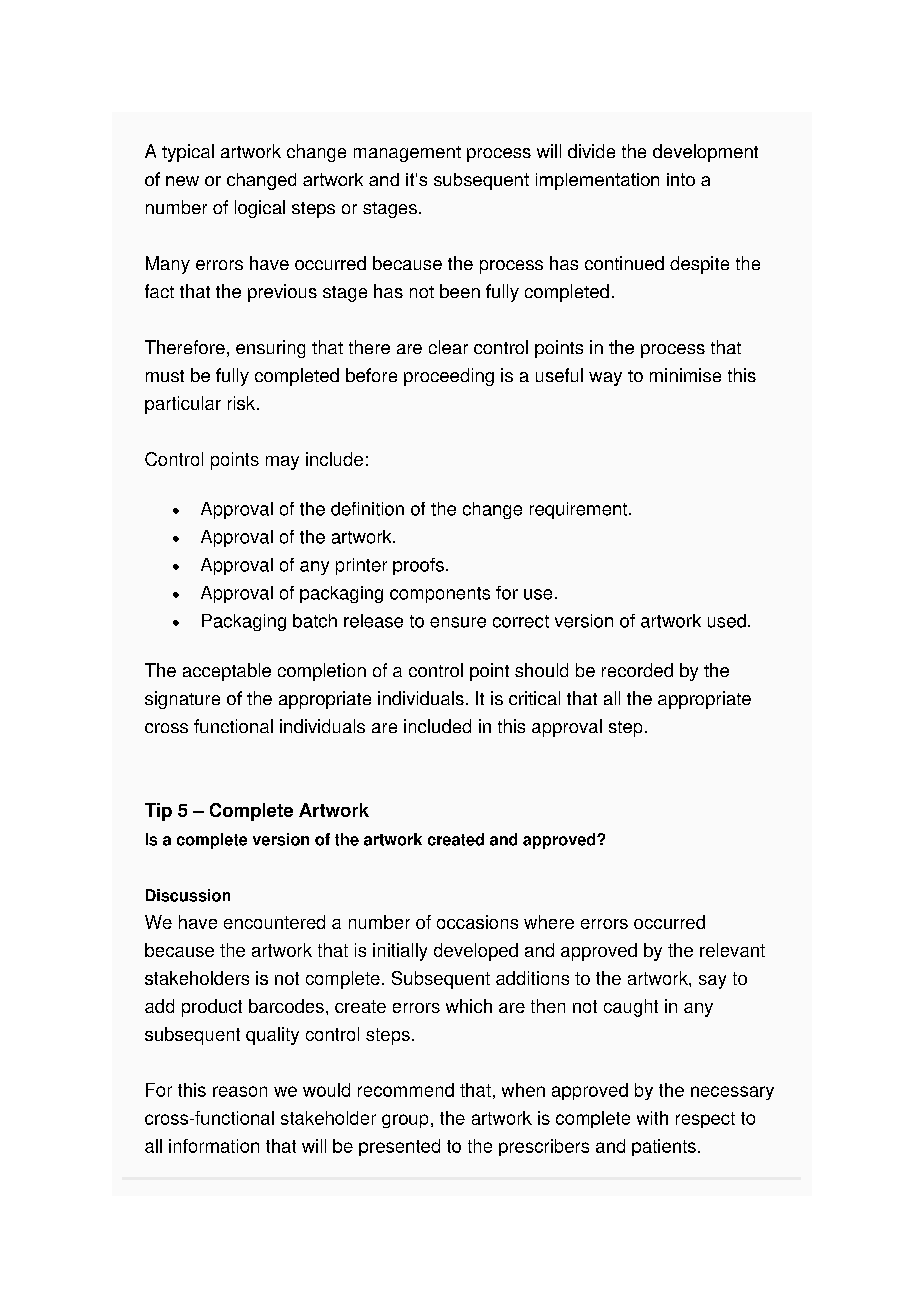  I want to click on reason, so click(240, 1091).
